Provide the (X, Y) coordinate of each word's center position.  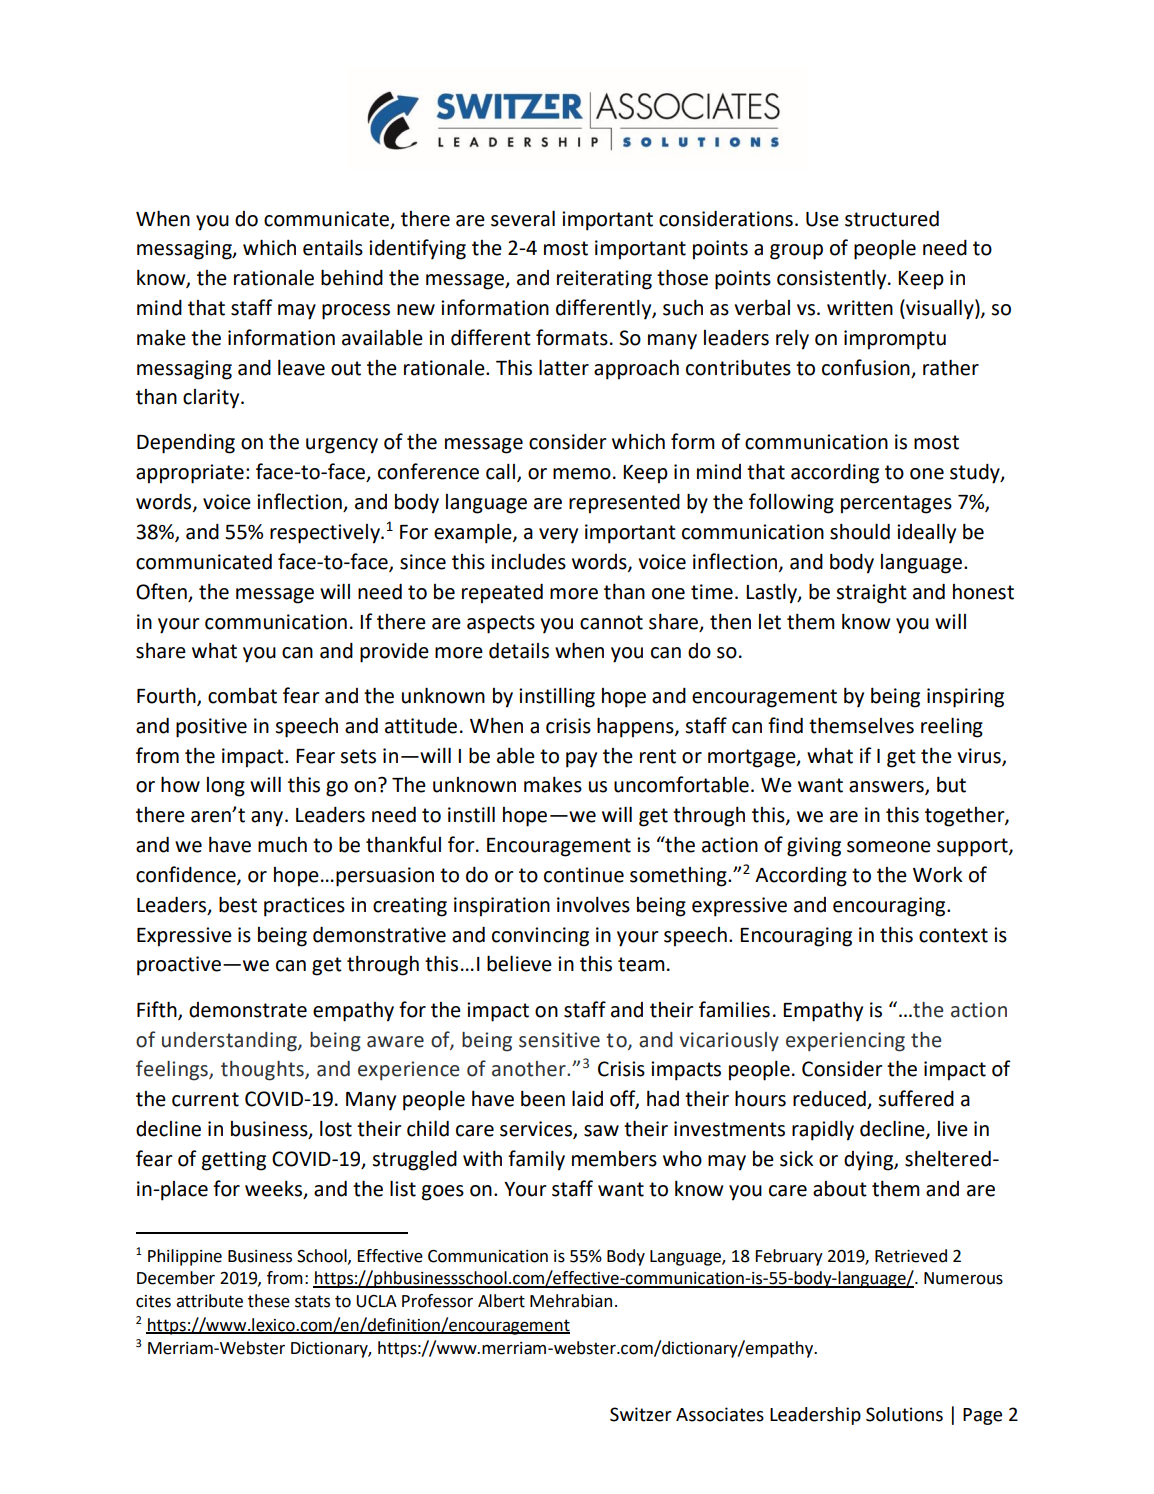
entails (333, 247)
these (269, 1301)
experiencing (845, 1042)
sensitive (559, 1040)
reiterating (604, 280)
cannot (611, 622)
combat (242, 696)
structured (892, 218)
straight (871, 594)
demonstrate (248, 1010)
